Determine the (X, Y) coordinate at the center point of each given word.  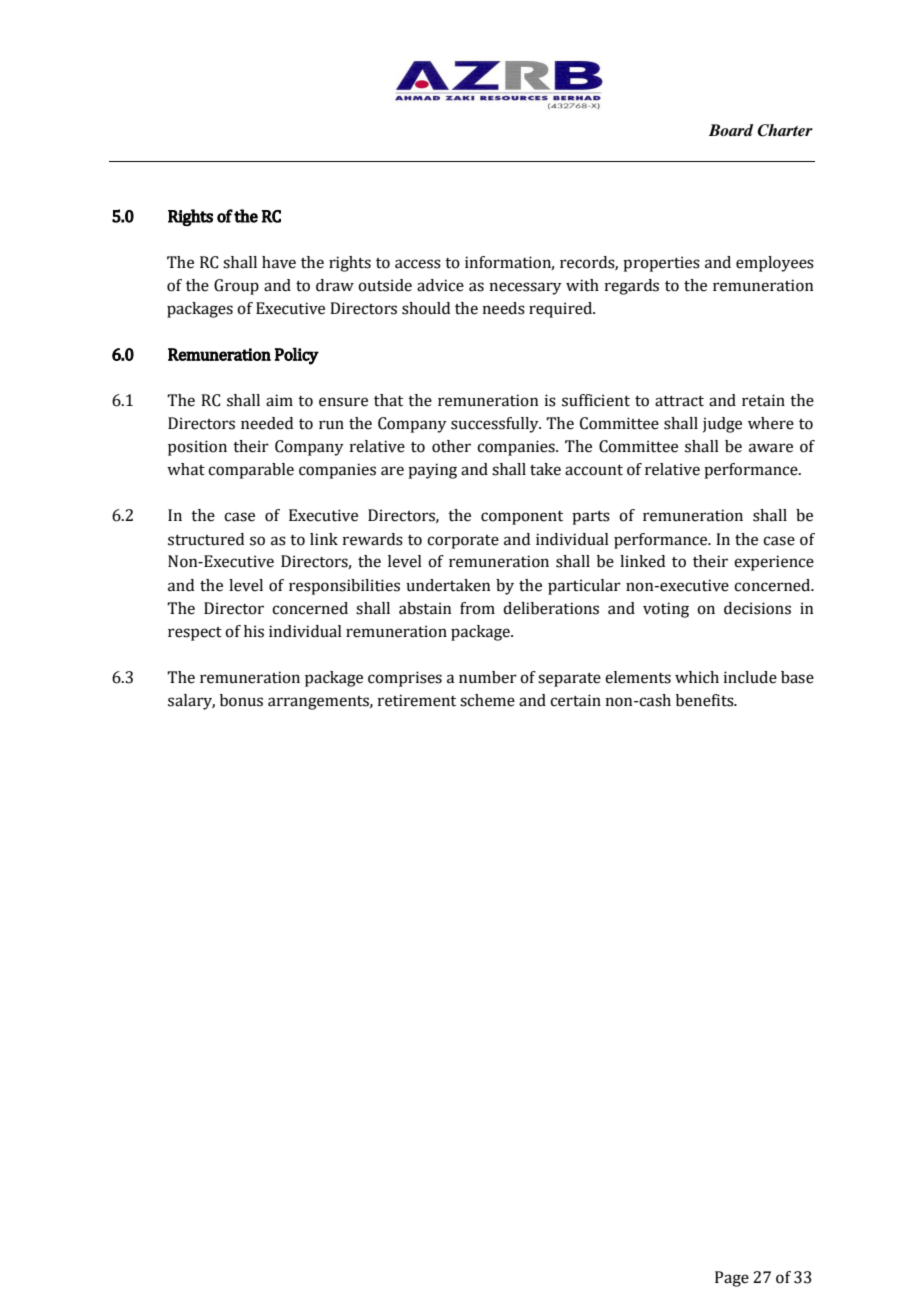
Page (732, 1279)
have (279, 262)
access (418, 264)
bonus (241, 700)
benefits (706, 700)
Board (731, 130)
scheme (487, 700)
